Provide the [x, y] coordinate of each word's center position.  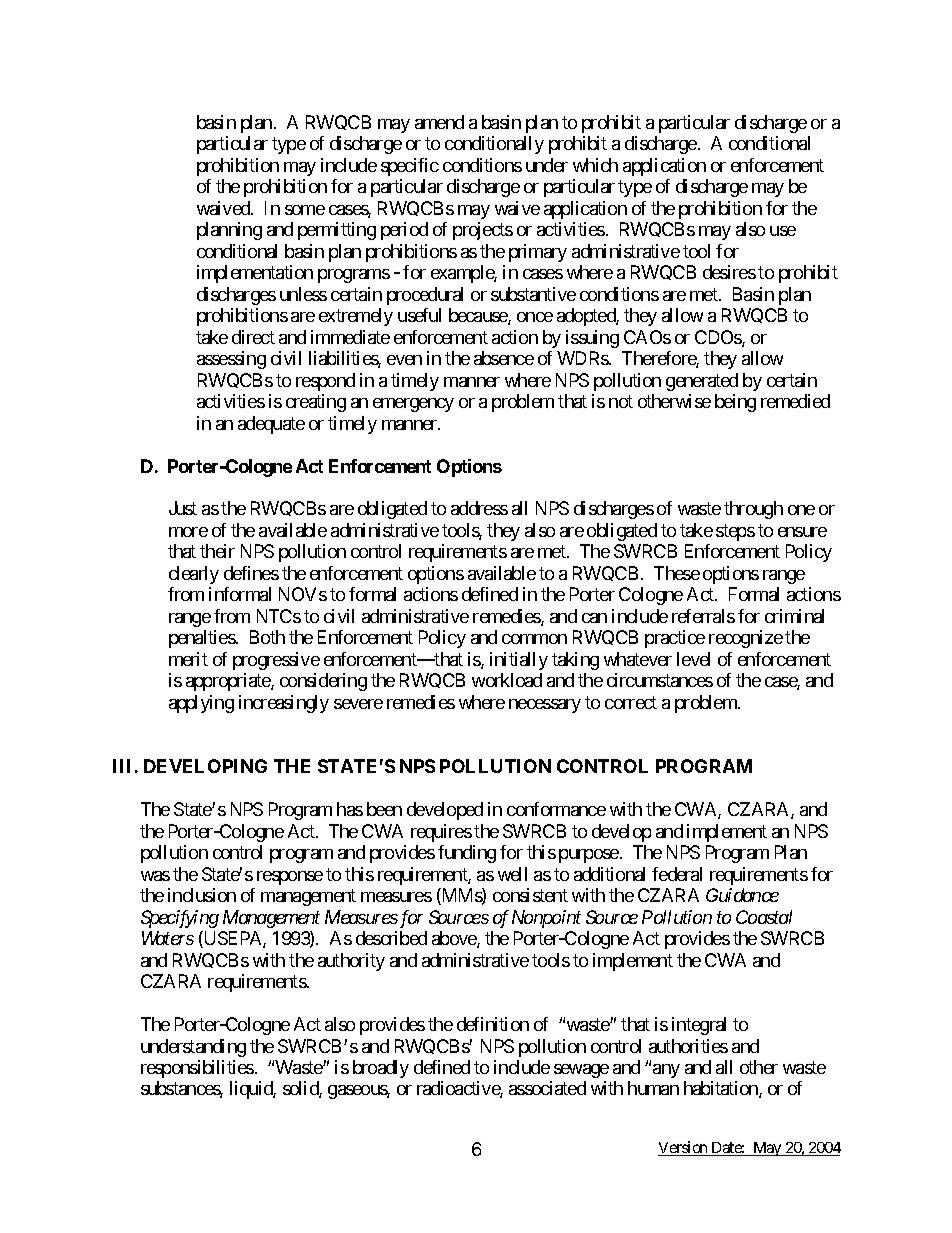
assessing [231, 360]
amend [439, 122]
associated [547, 1088]
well [512, 874]
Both [267, 637]
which [595, 165]
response [290, 878]
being [735, 403]
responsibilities [197, 1069]
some [305, 210]
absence [504, 358]
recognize [746, 639]
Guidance [742, 895]
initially [519, 661]
